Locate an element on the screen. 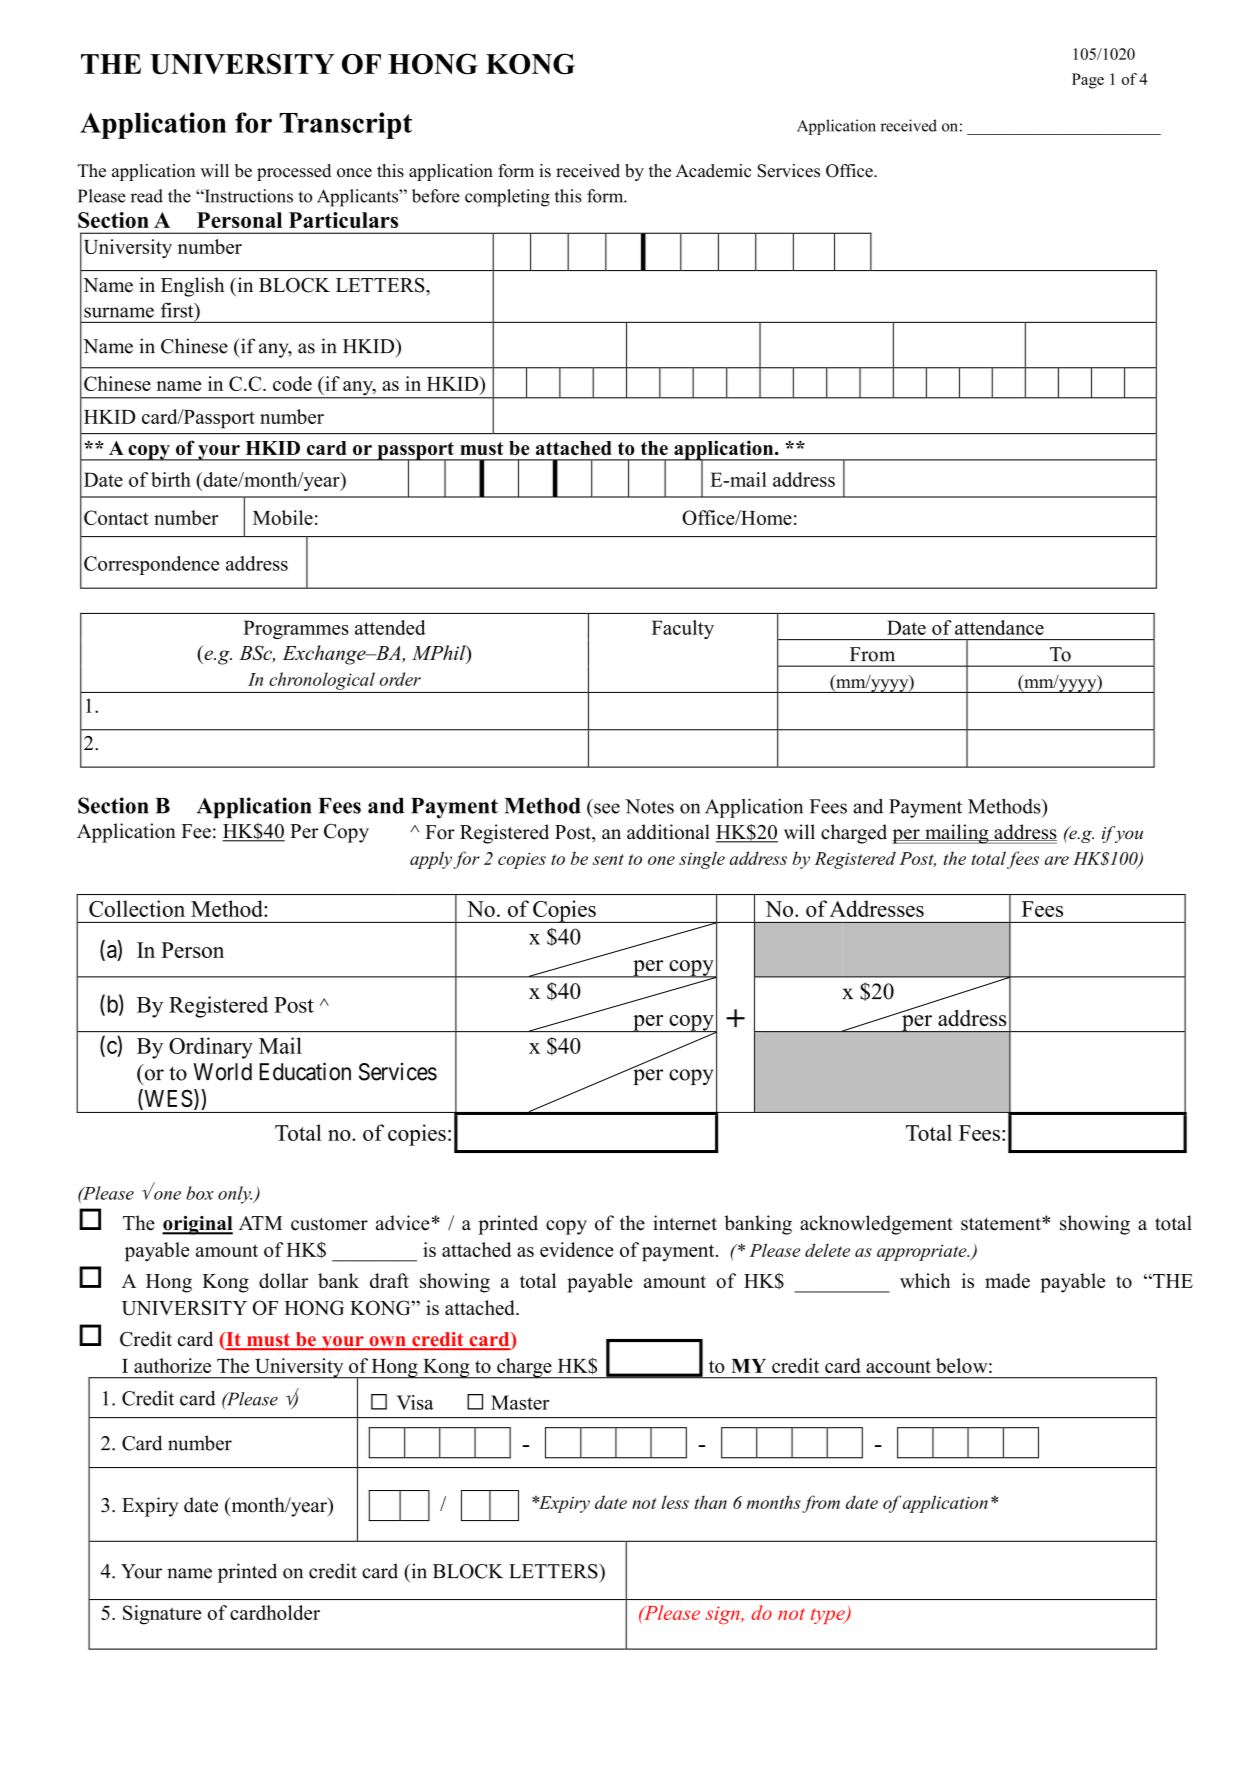  attendance is located at coordinates (999, 627).
